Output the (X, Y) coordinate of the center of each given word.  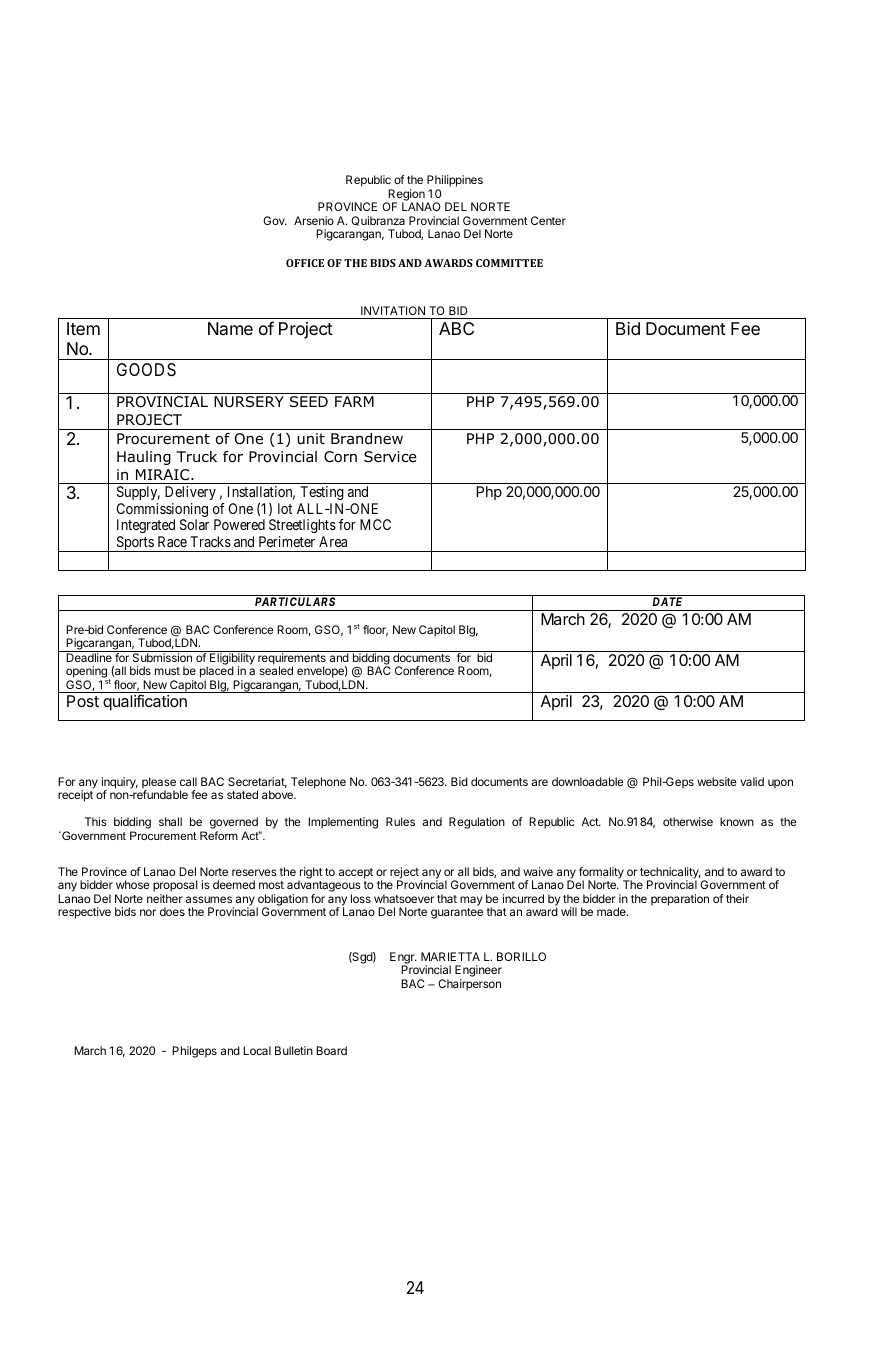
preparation (680, 900)
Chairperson (469, 985)
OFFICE (305, 263)
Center (548, 220)
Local (257, 1050)
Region (405, 196)
